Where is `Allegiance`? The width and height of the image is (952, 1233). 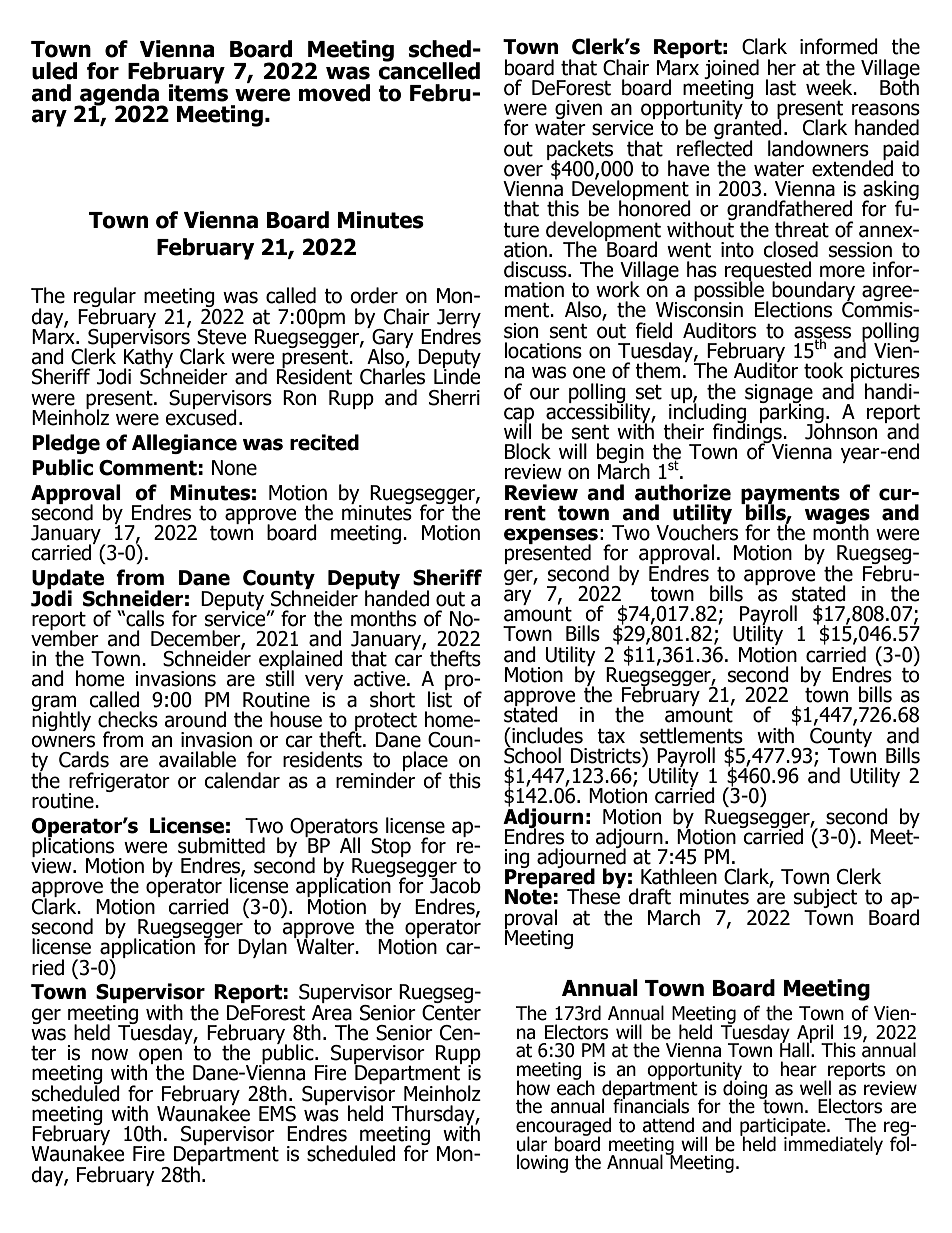 Allegiance is located at coordinates (184, 444).
